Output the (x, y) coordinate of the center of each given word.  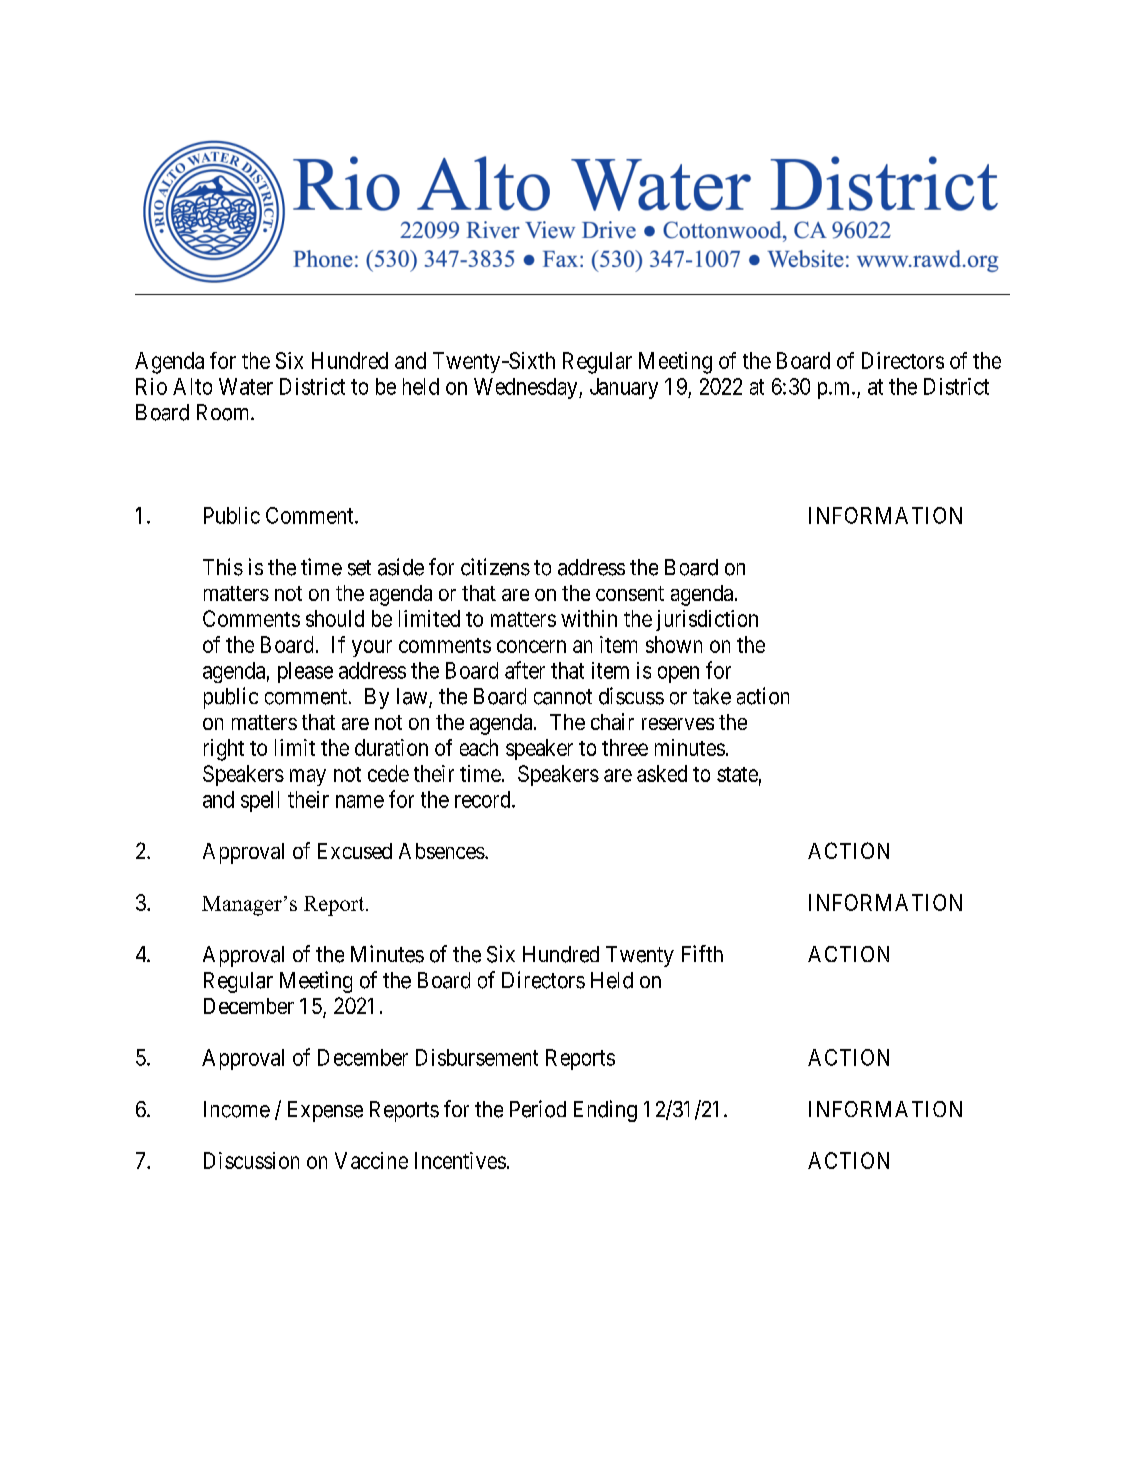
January (624, 388)
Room (224, 412)
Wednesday (527, 388)
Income (237, 1109)
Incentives (460, 1160)
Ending (605, 1111)
